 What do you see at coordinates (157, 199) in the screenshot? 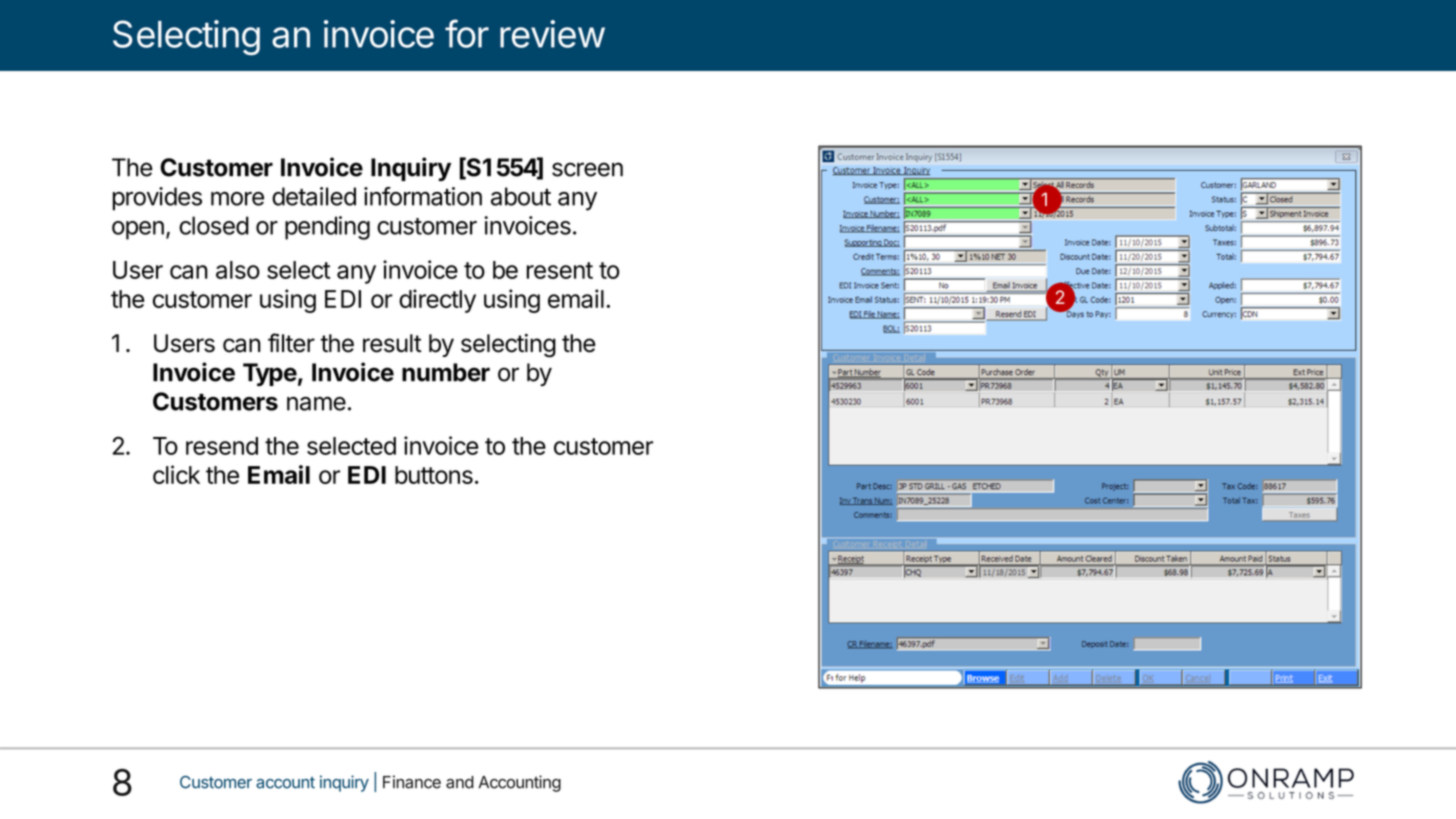
I see `provides` at bounding box center [157, 199].
